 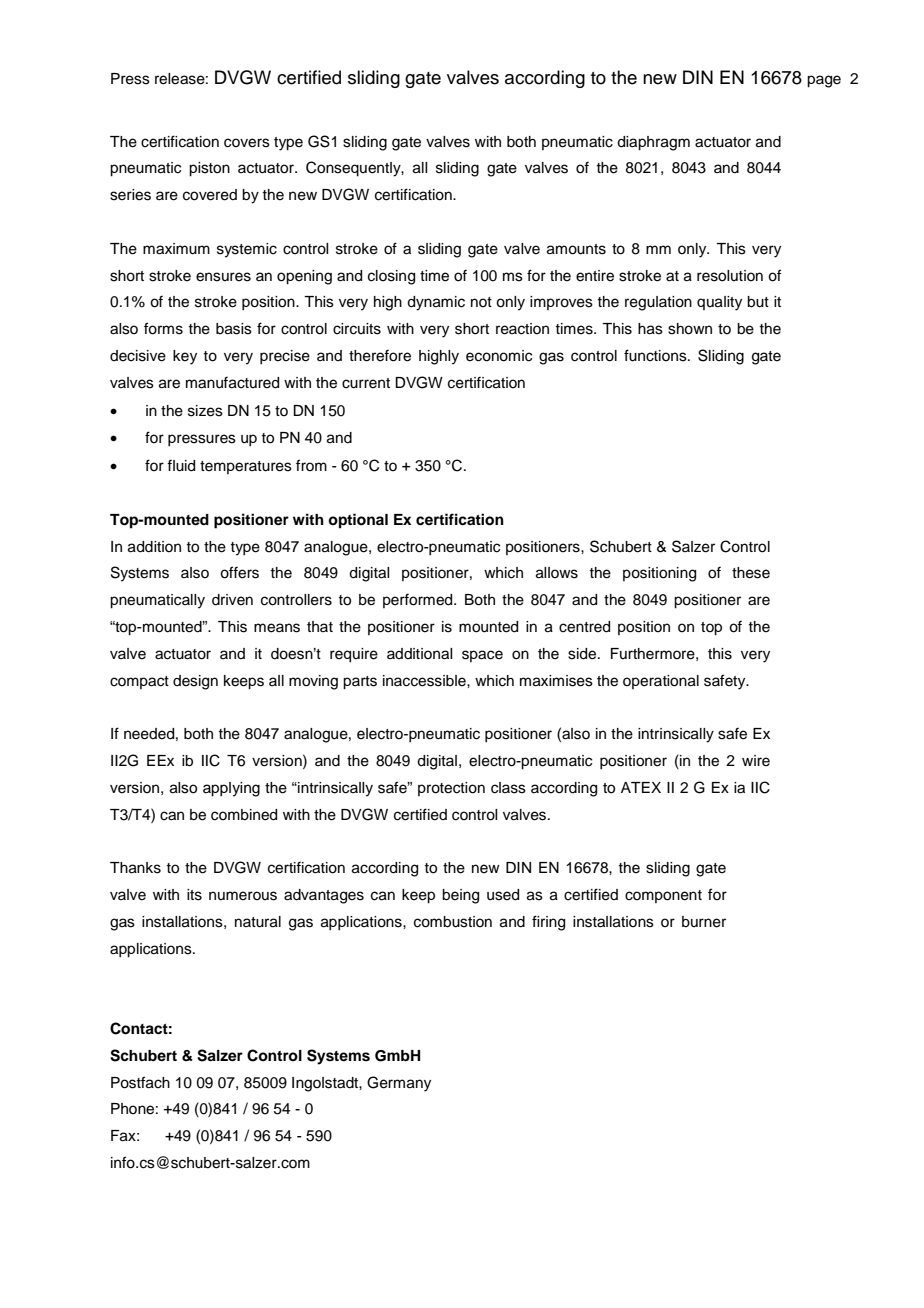 I want to click on these, so click(x=751, y=573).
